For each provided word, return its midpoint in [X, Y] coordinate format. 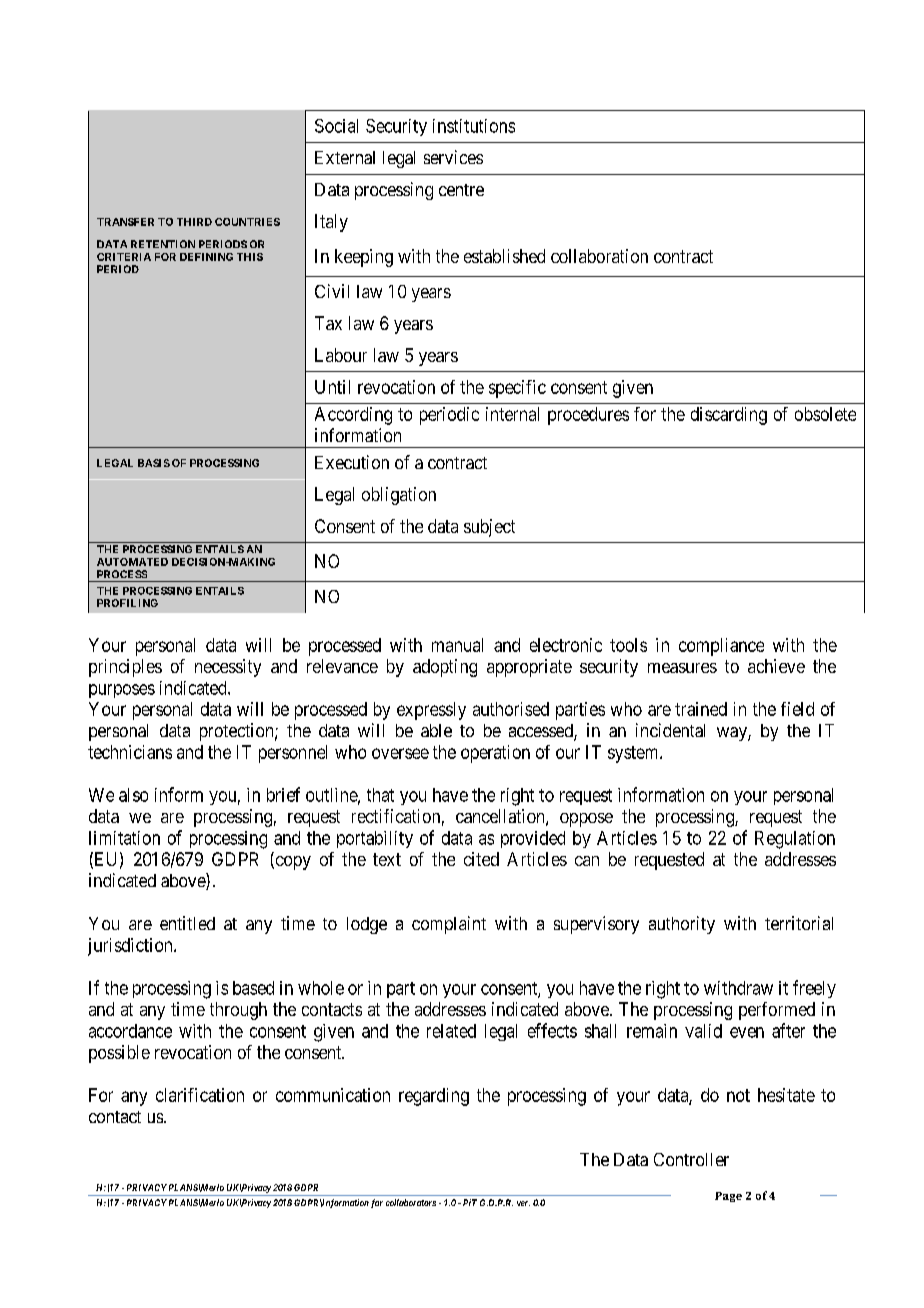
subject [489, 528]
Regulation [795, 840]
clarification [200, 1095]
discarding [729, 416]
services [453, 157]
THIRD [194, 222]
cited [481, 859]
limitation [124, 838]
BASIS [154, 463]
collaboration [599, 256]
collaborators [411, 1202]
